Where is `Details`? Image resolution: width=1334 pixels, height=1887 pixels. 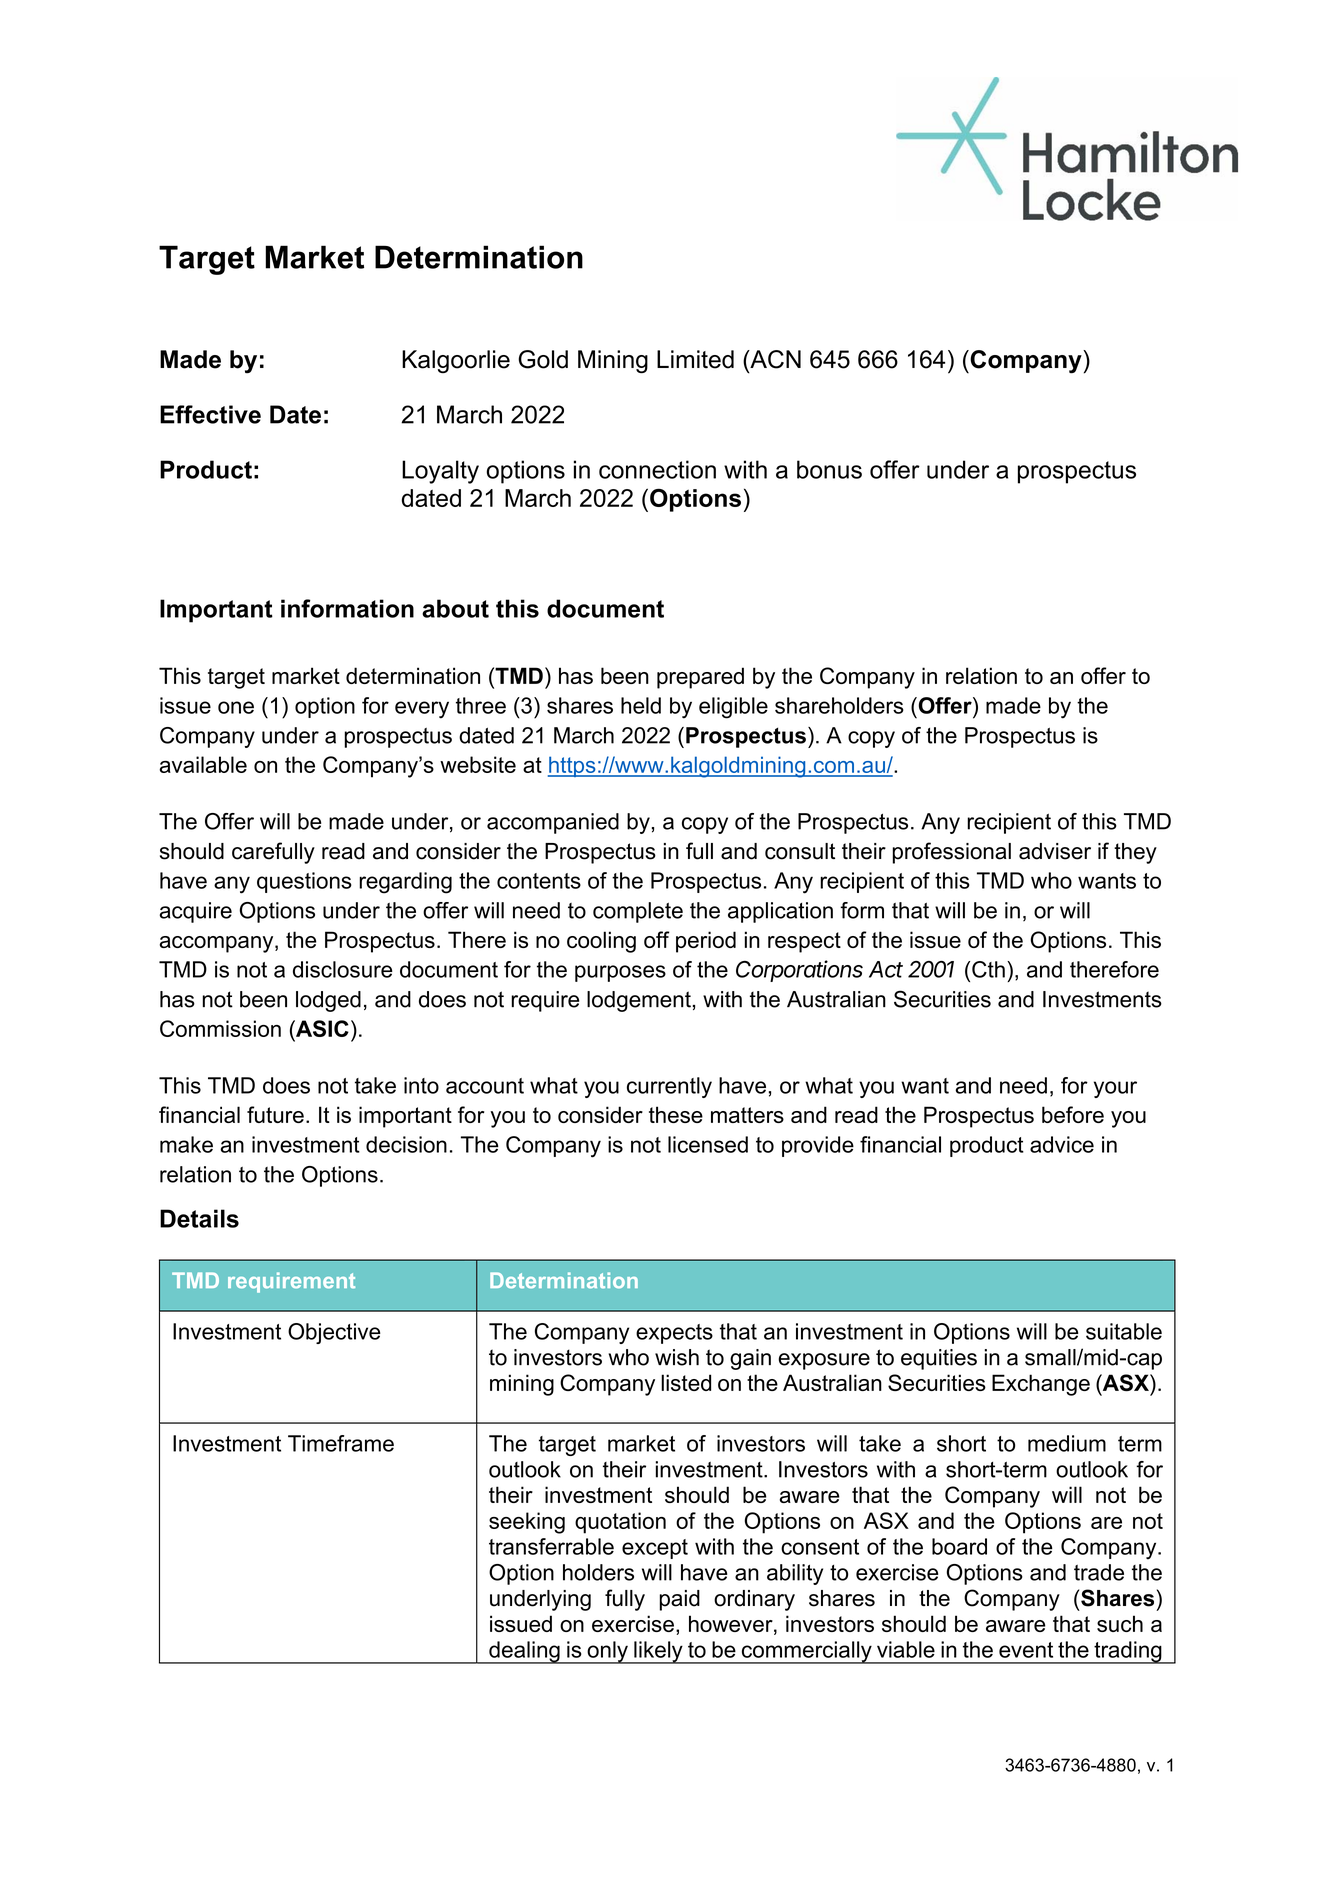
Details is located at coordinates (199, 1218).
